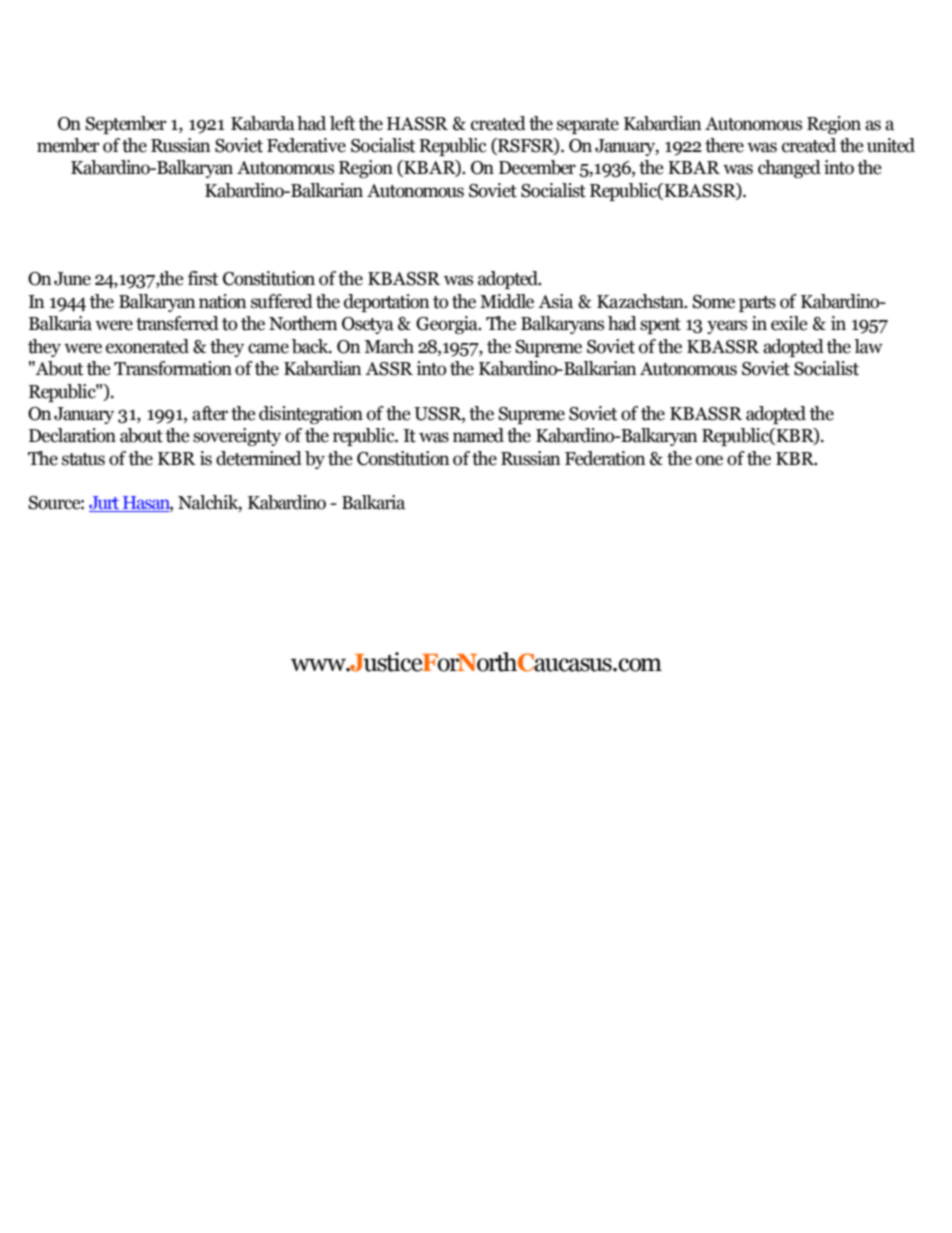 The width and height of the image is (952, 1233). I want to click on there, so click(724, 145).
